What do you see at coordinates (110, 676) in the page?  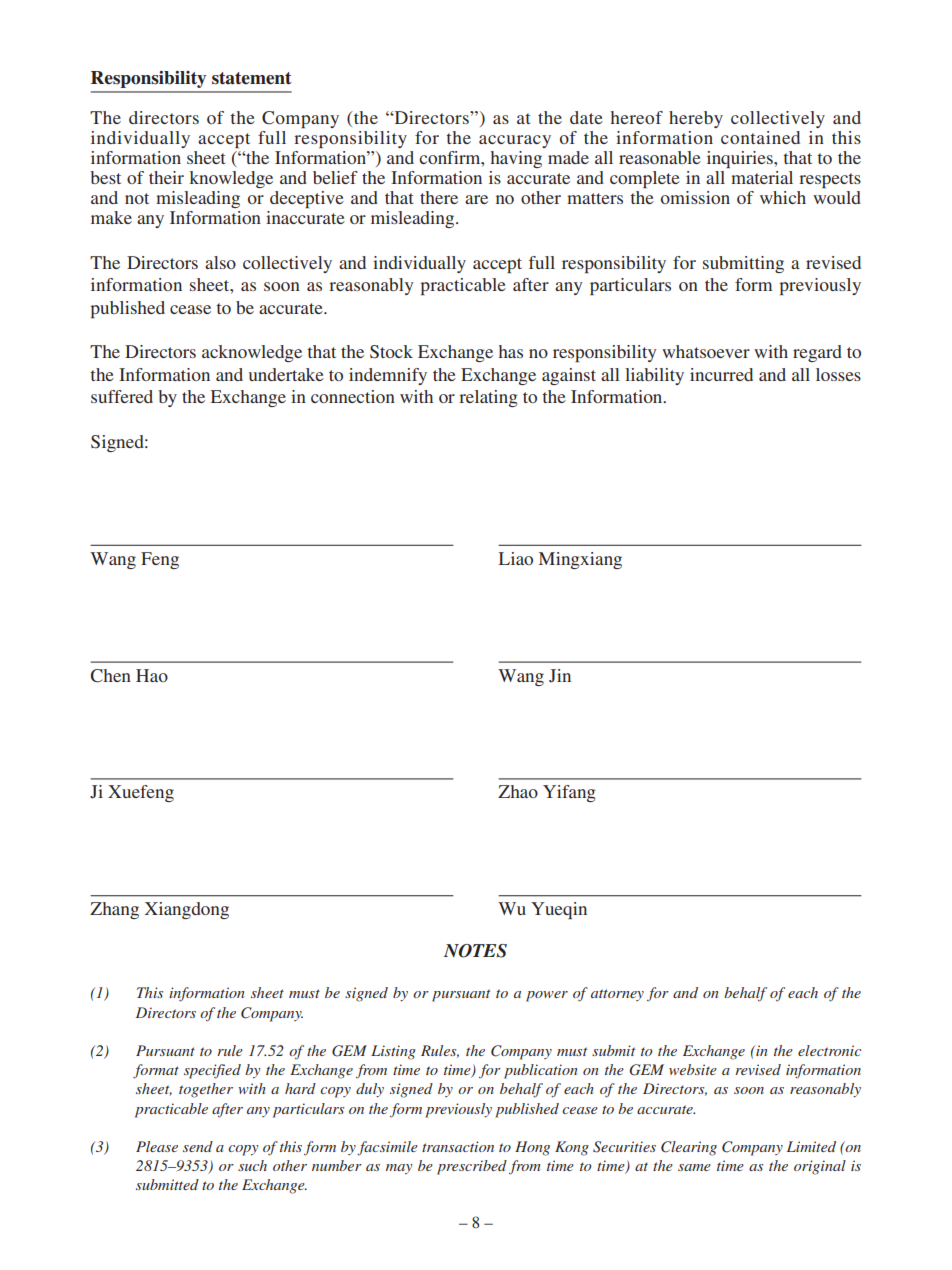 I see `Chen` at bounding box center [110, 676].
